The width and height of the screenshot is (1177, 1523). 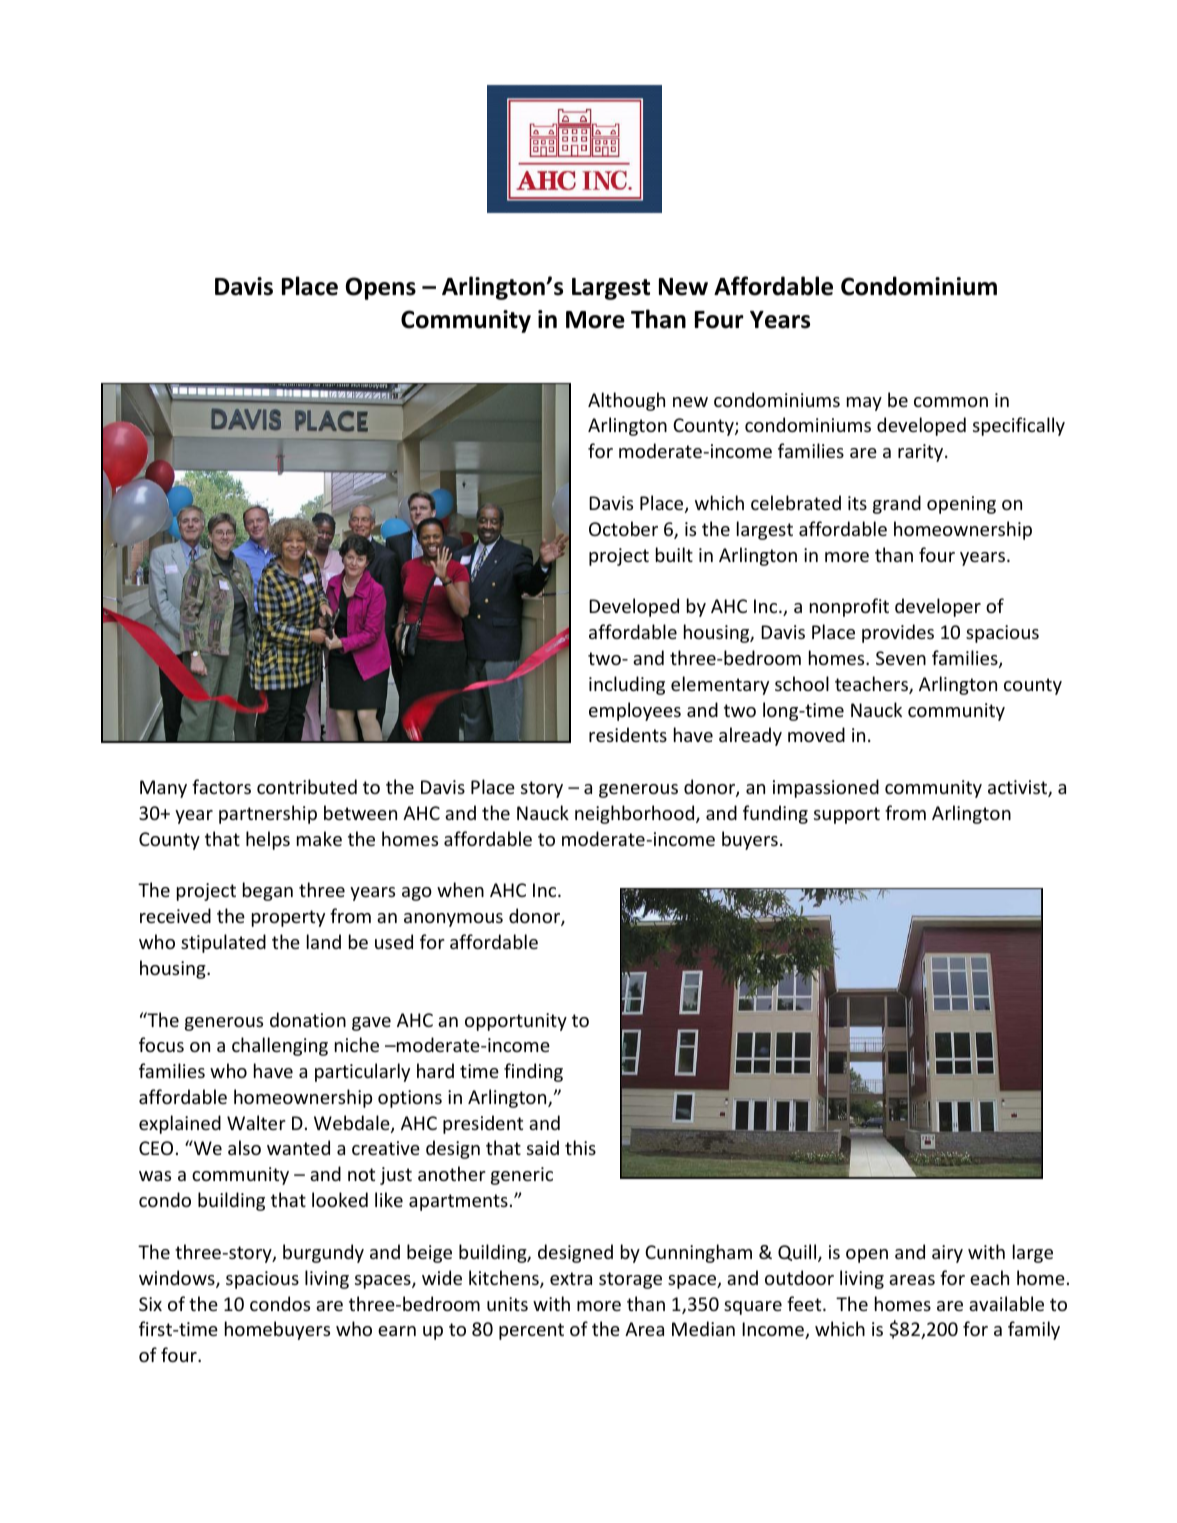 I want to click on extra, so click(x=571, y=1278).
